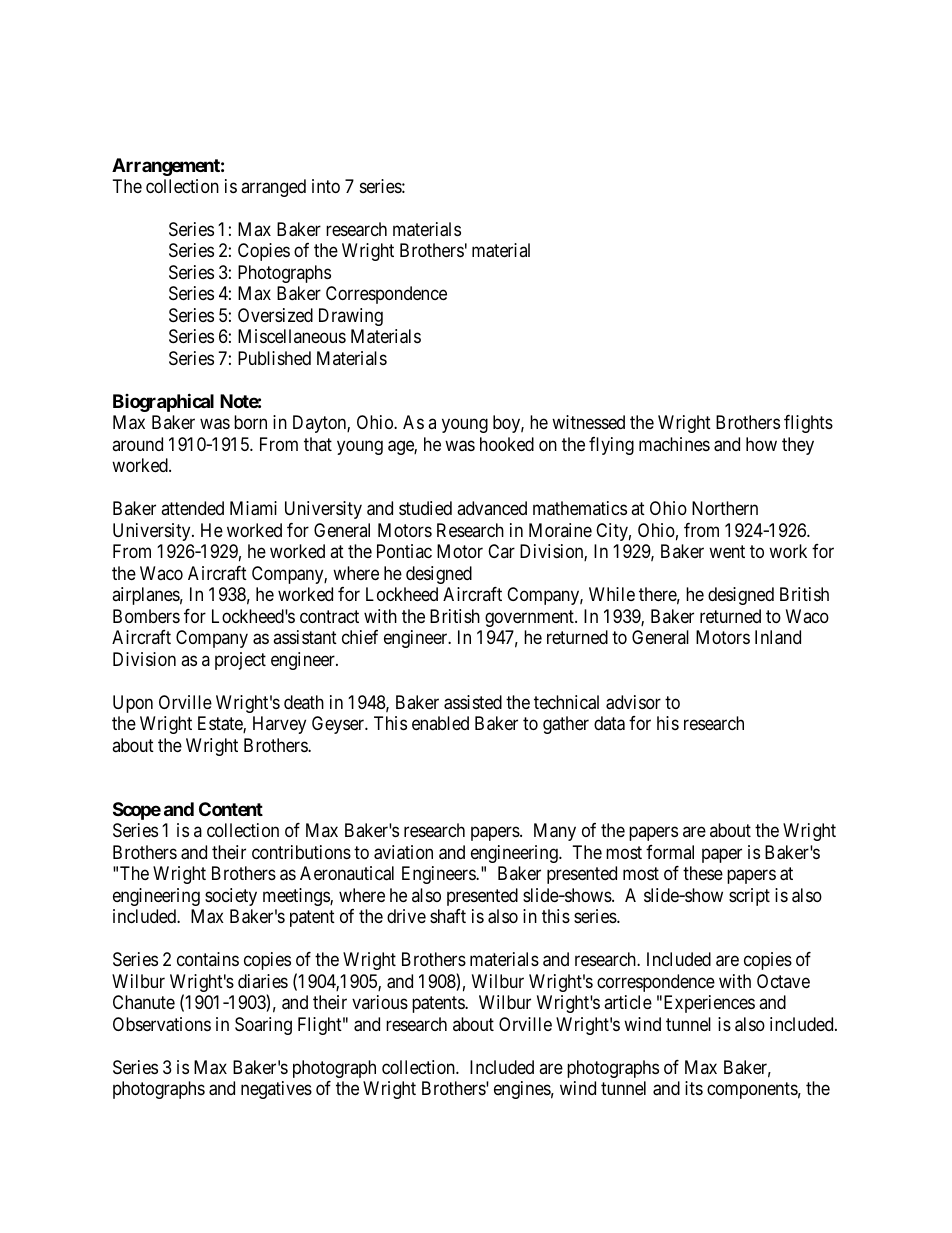 This screenshot has height=1233, width=952. What do you see at coordinates (231, 809) in the screenshot?
I see `Content` at bounding box center [231, 809].
